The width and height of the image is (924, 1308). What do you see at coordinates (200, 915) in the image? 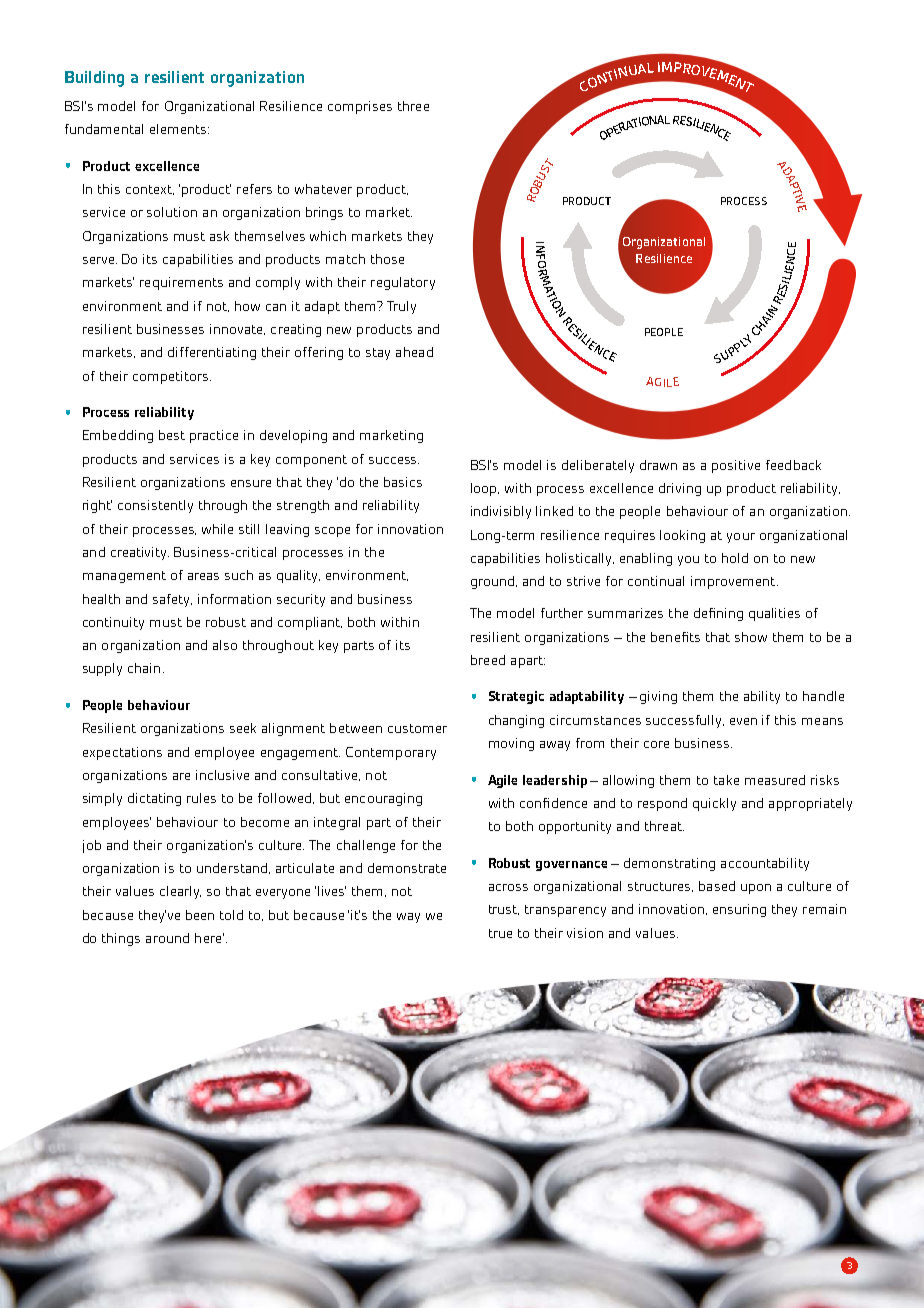
I see `been` at bounding box center [200, 915].
